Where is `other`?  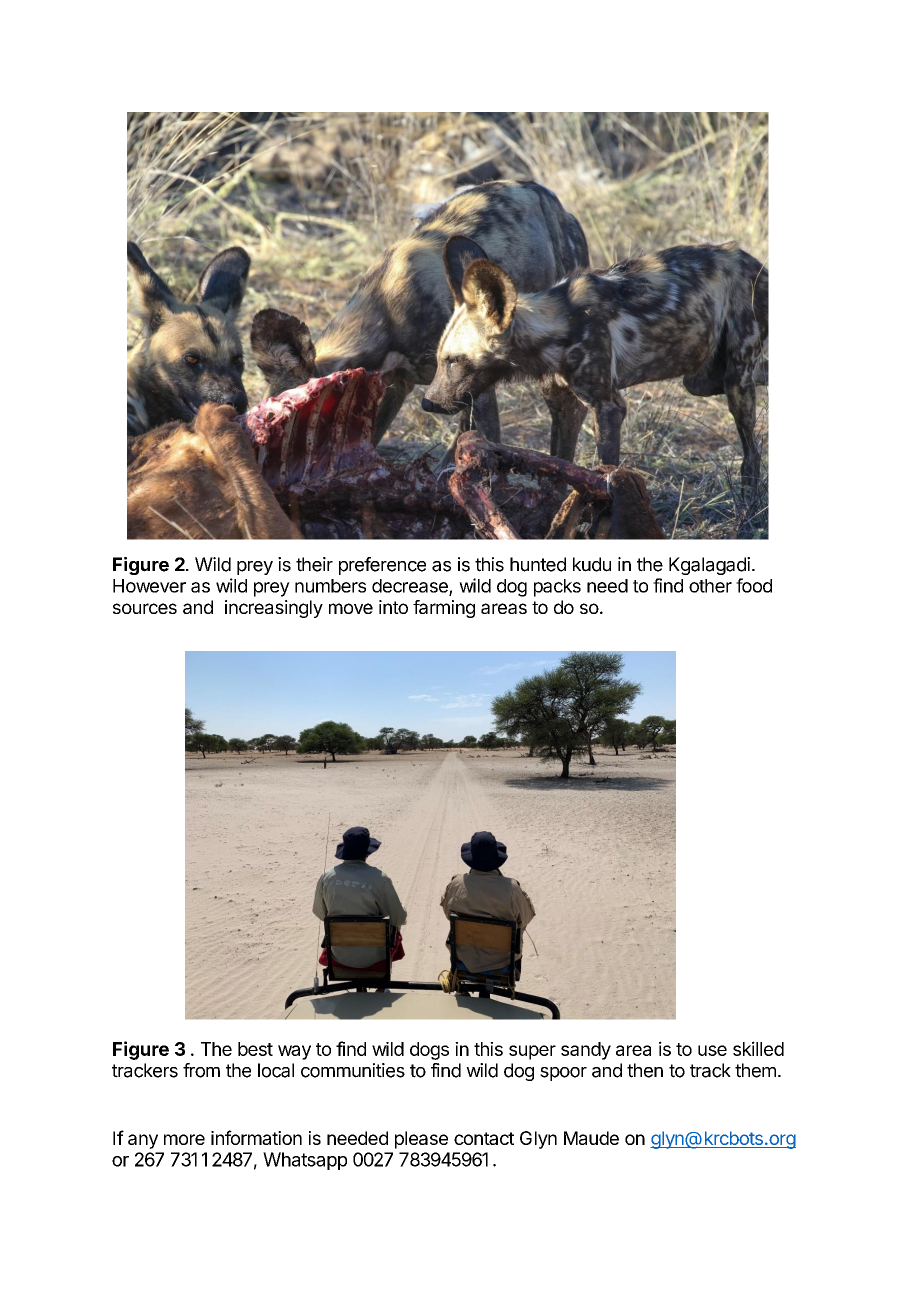
other is located at coordinates (710, 586).
